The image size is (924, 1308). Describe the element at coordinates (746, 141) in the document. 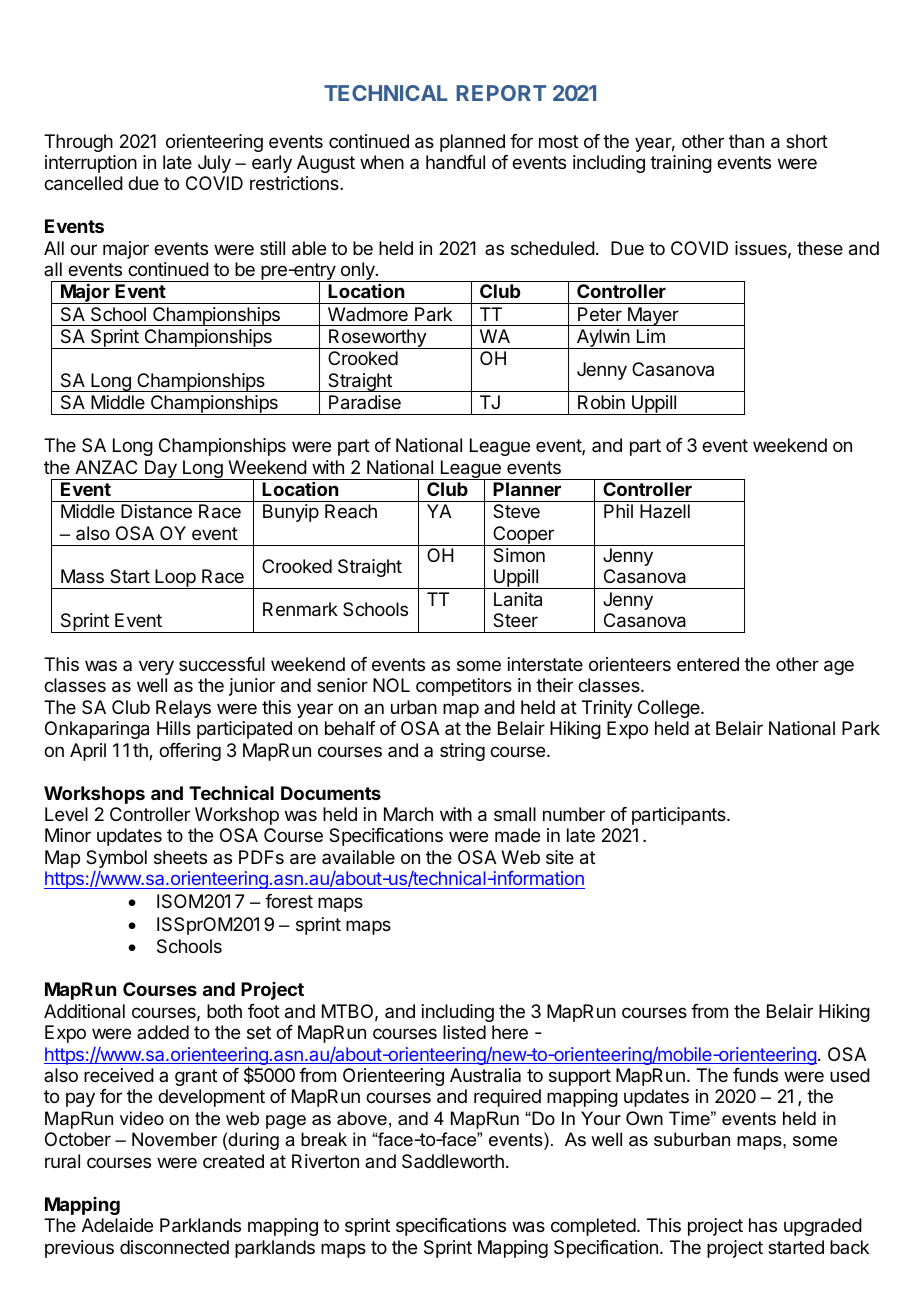

I see `than` at that location.
